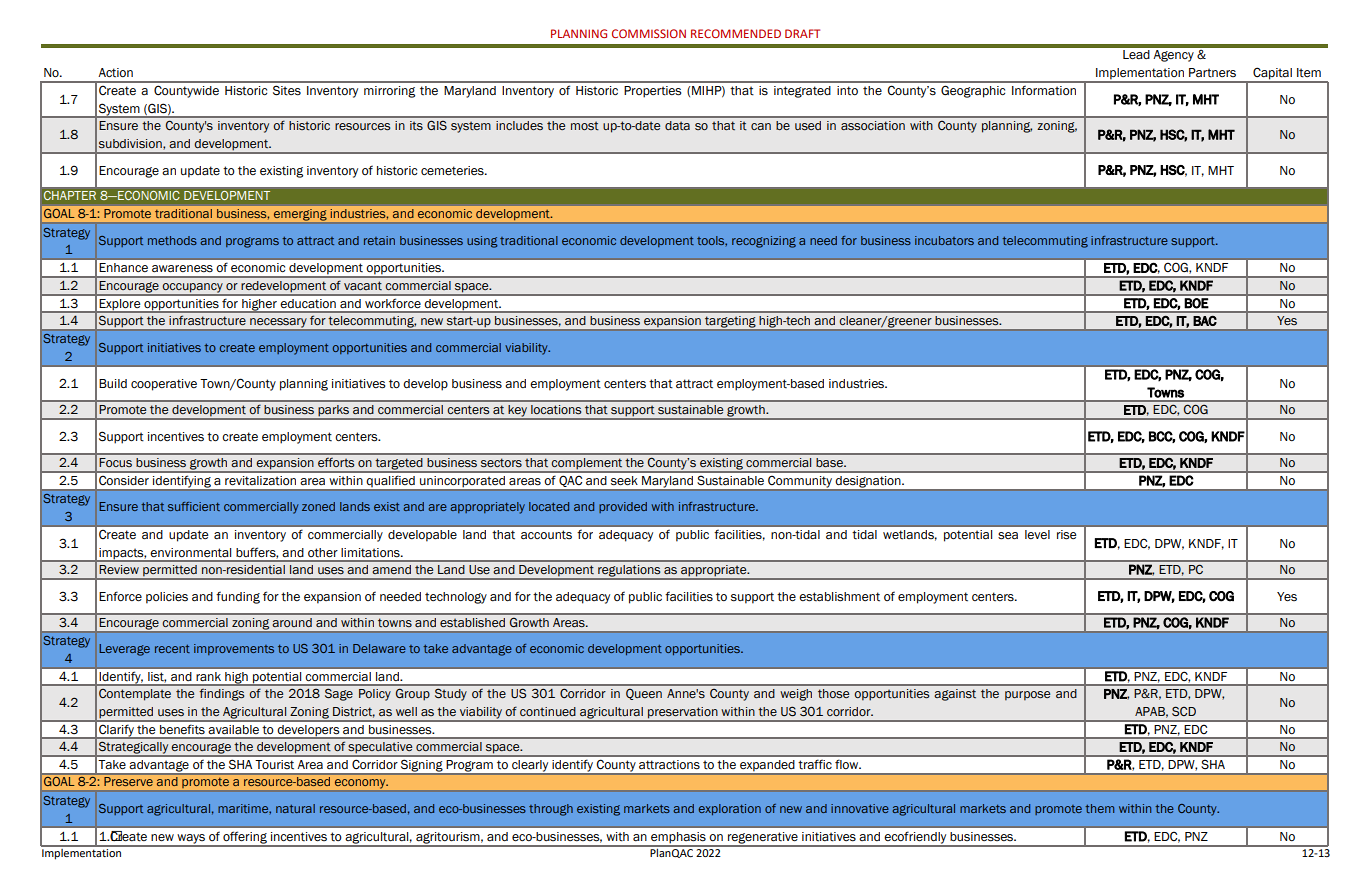 Image resolution: width=1372 pixels, height=887 pixels. I want to click on sufficient, so click(194, 506).
